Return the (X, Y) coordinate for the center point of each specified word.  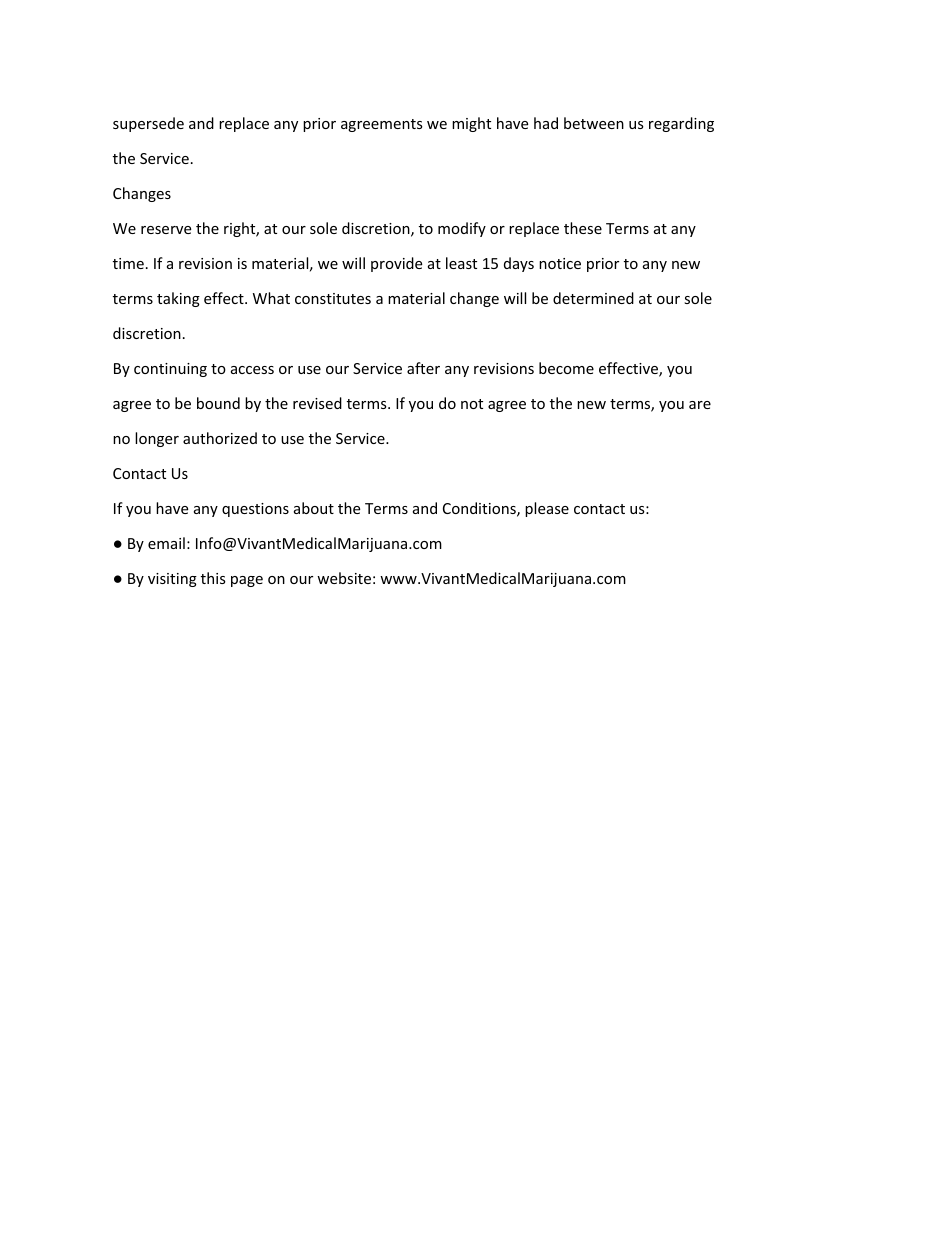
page (247, 581)
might (471, 124)
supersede (148, 124)
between (594, 123)
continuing (170, 370)
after (423, 368)
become (566, 368)
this (213, 578)
